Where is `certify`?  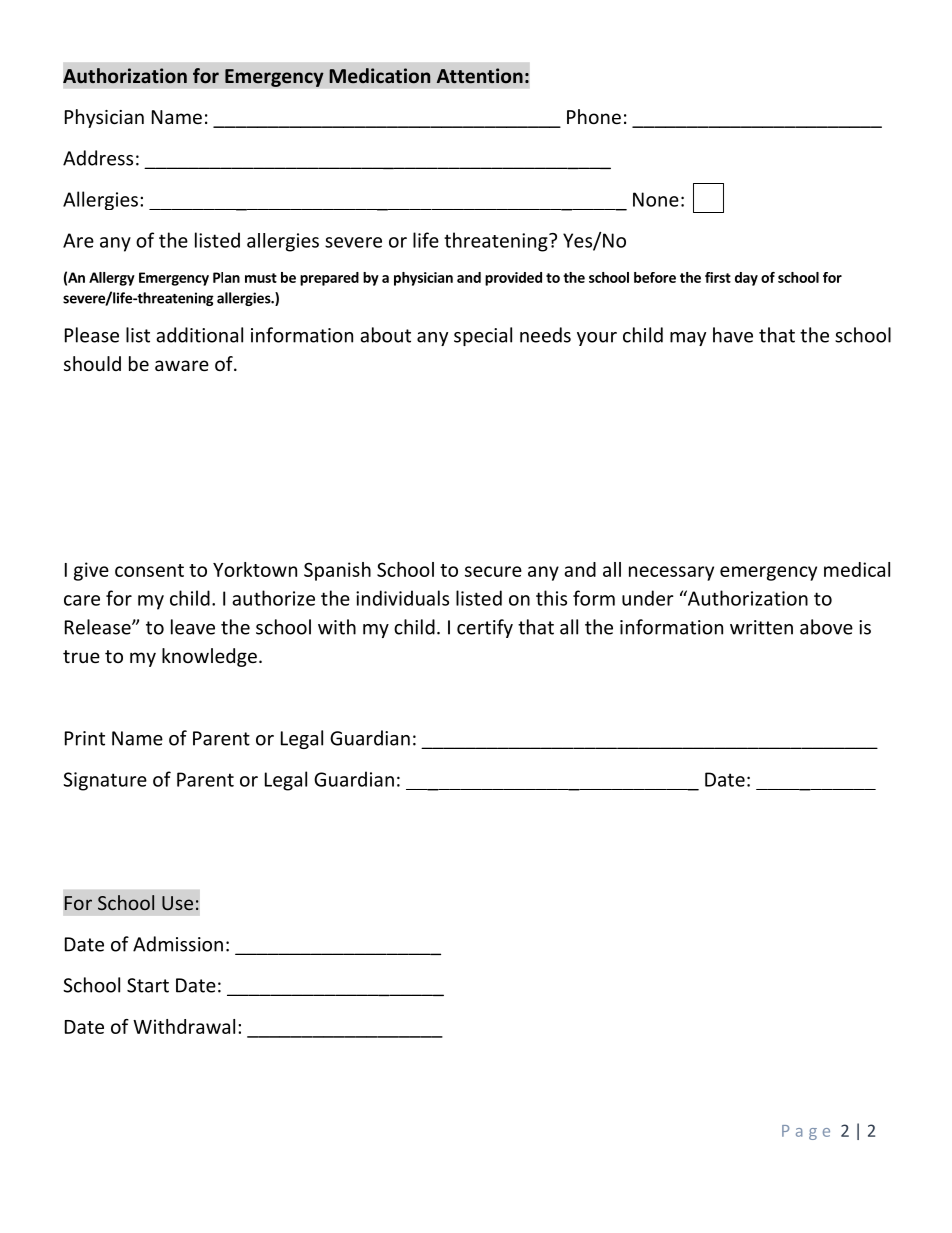 certify is located at coordinates (485, 628).
